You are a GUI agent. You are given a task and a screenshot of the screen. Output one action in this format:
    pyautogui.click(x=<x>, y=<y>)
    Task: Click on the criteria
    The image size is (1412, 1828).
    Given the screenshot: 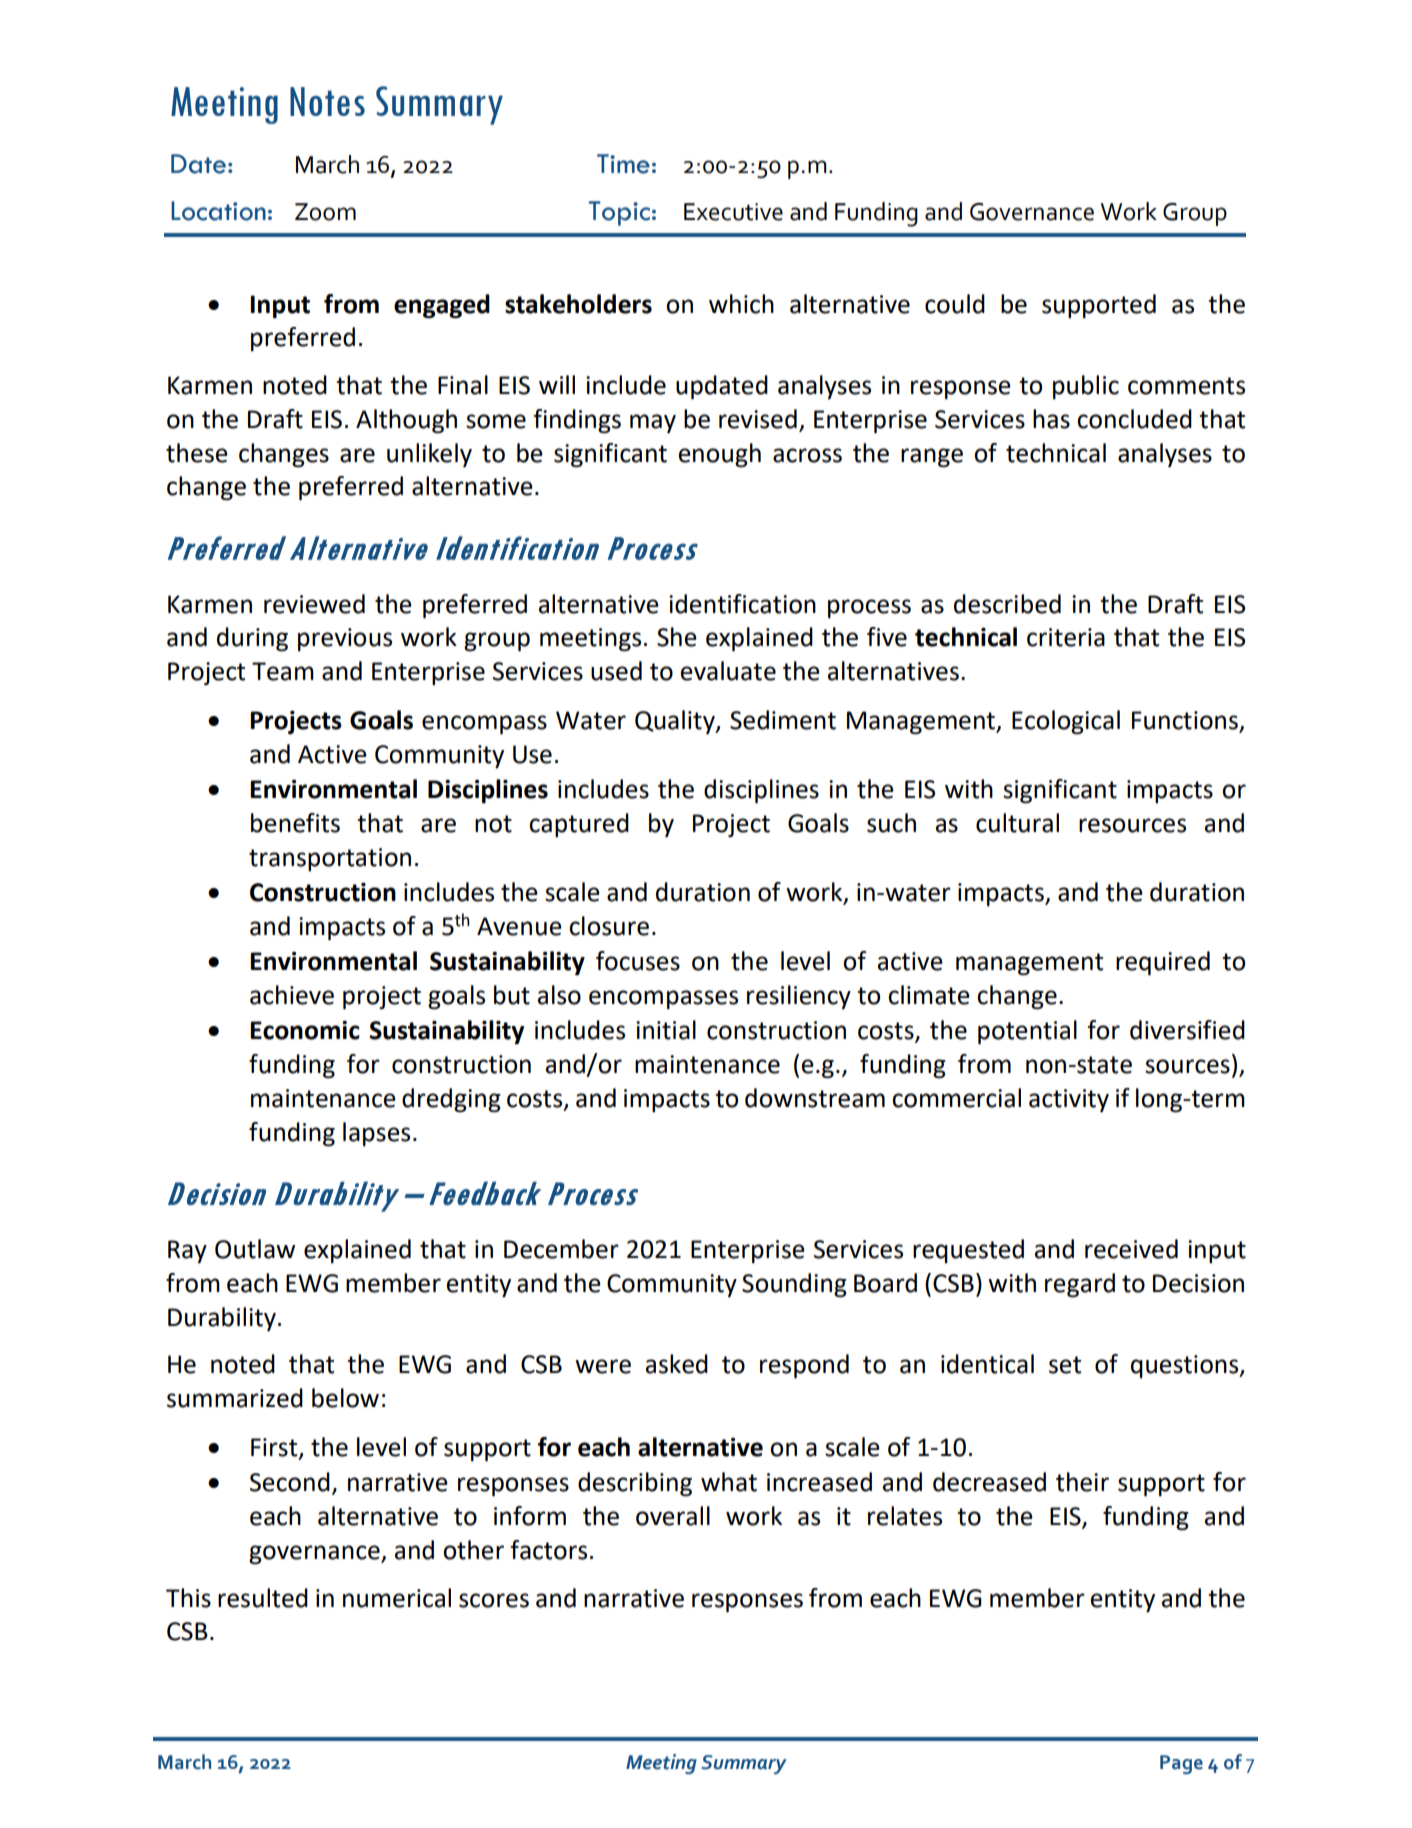 What is the action you would take?
    pyautogui.click(x=1066, y=637)
